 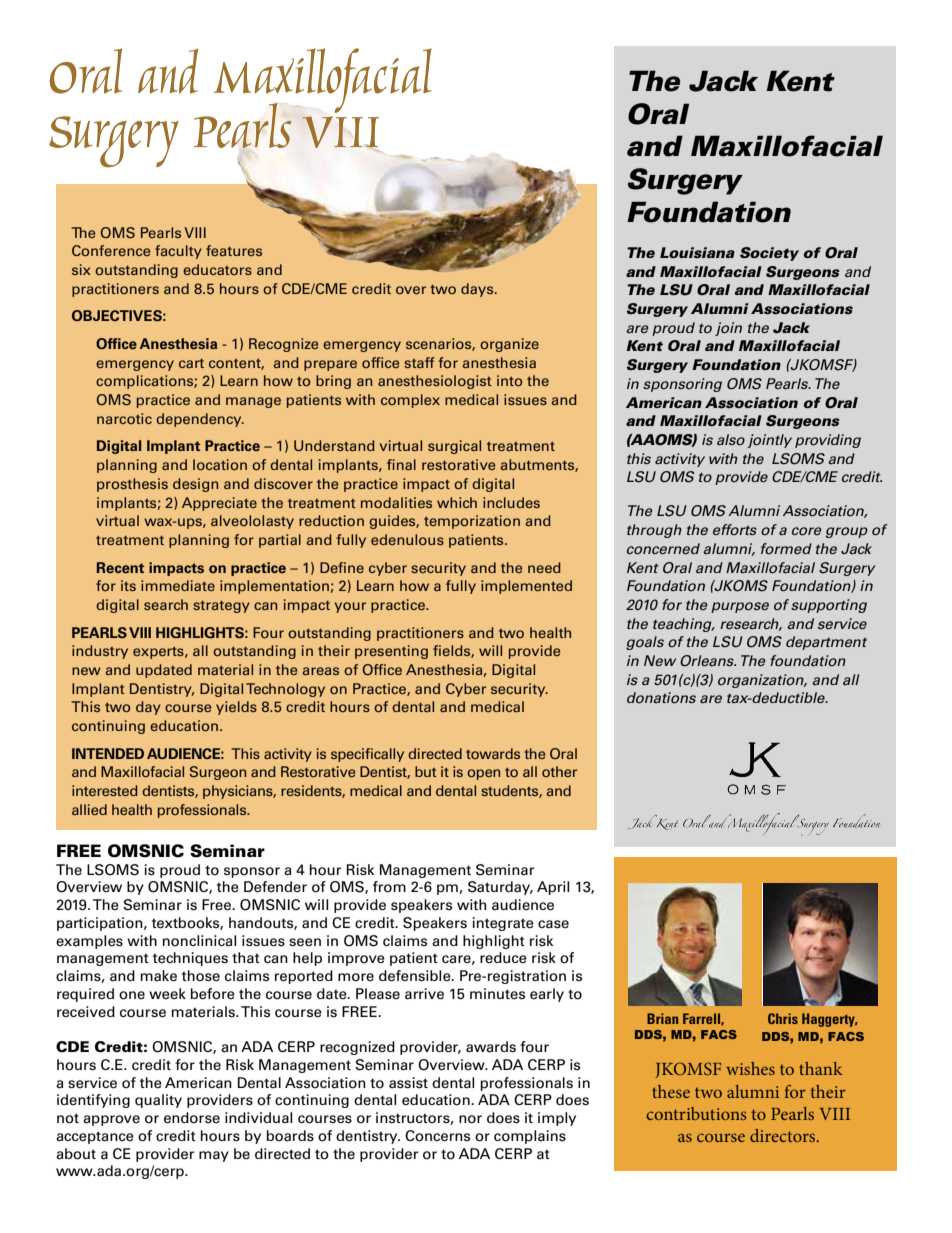 What do you see at coordinates (483, 774) in the screenshot?
I see `open` at bounding box center [483, 774].
